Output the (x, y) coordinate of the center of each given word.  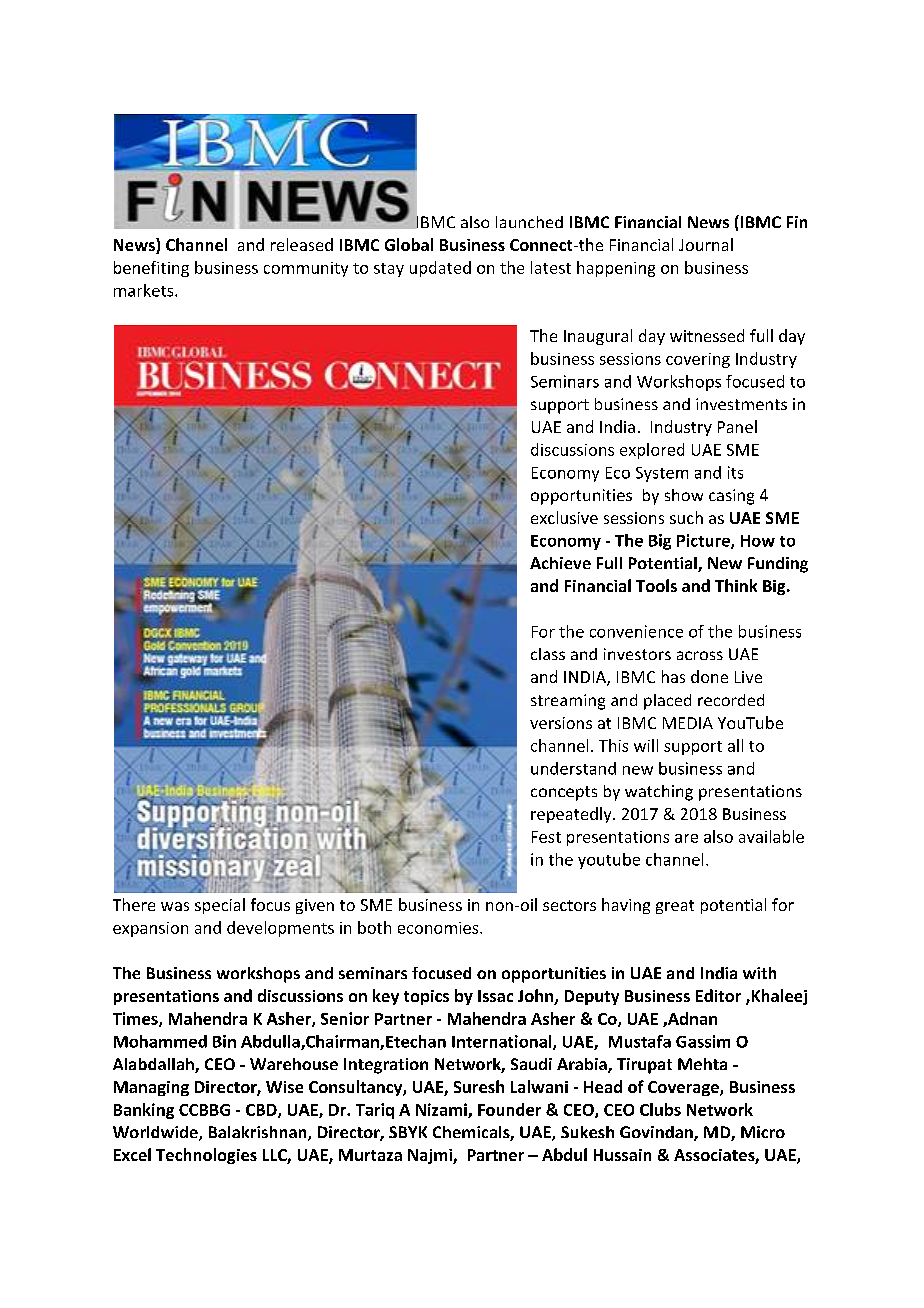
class (548, 654)
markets (145, 290)
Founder (509, 1109)
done (709, 676)
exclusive (564, 517)
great (675, 907)
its (735, 472)
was (175, 906)
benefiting (151, 269)
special (220, 906)
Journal (706, 244)
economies (439, 928)
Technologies (206, 1156)
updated (440, 269)
